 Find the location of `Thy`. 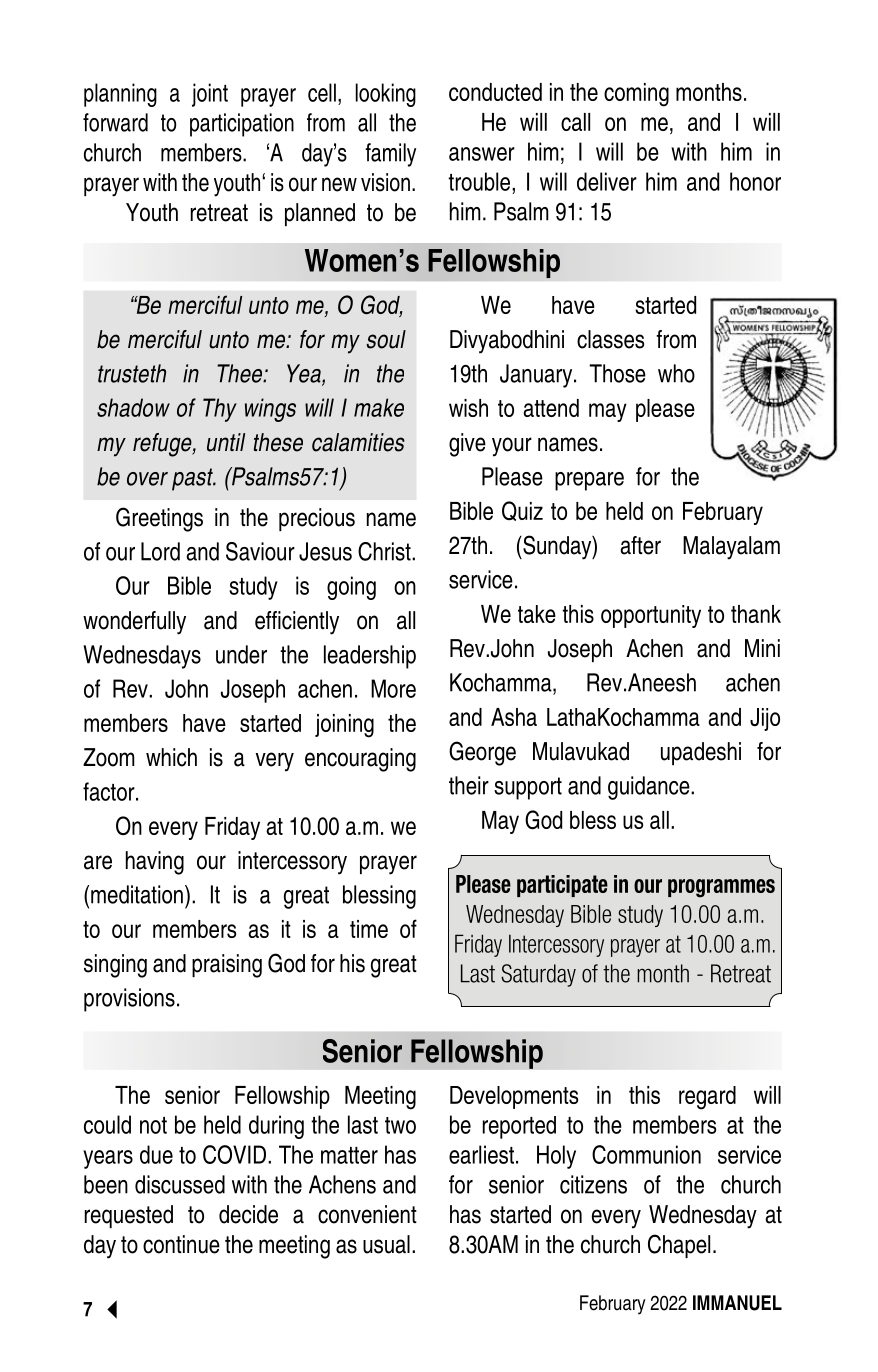

Thy is located at coordinates (220, 410).
